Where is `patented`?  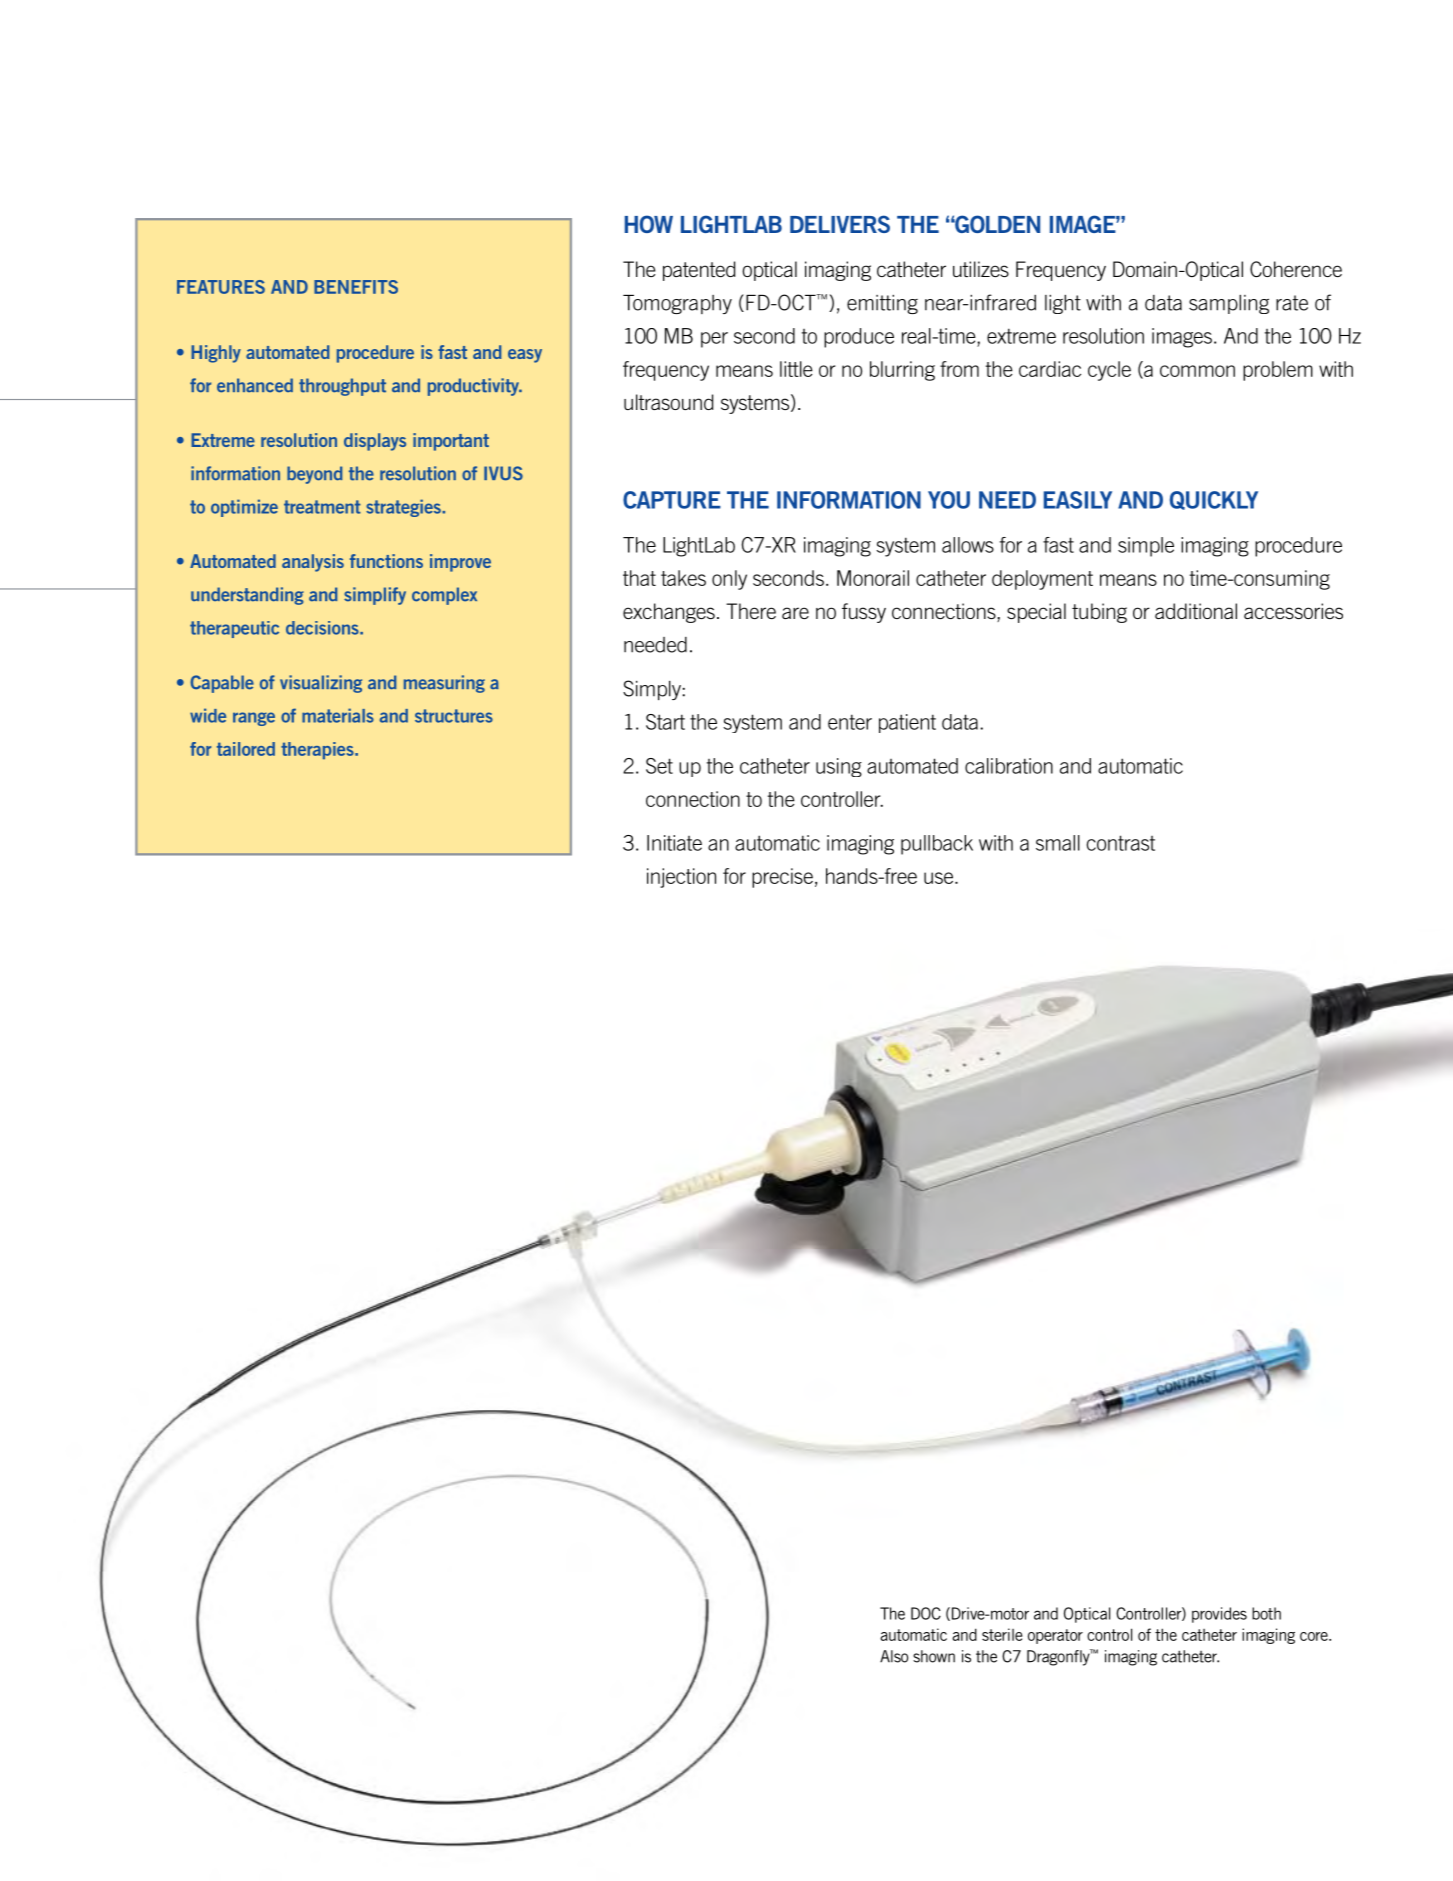
patented is located at coordinates (699, 271).
